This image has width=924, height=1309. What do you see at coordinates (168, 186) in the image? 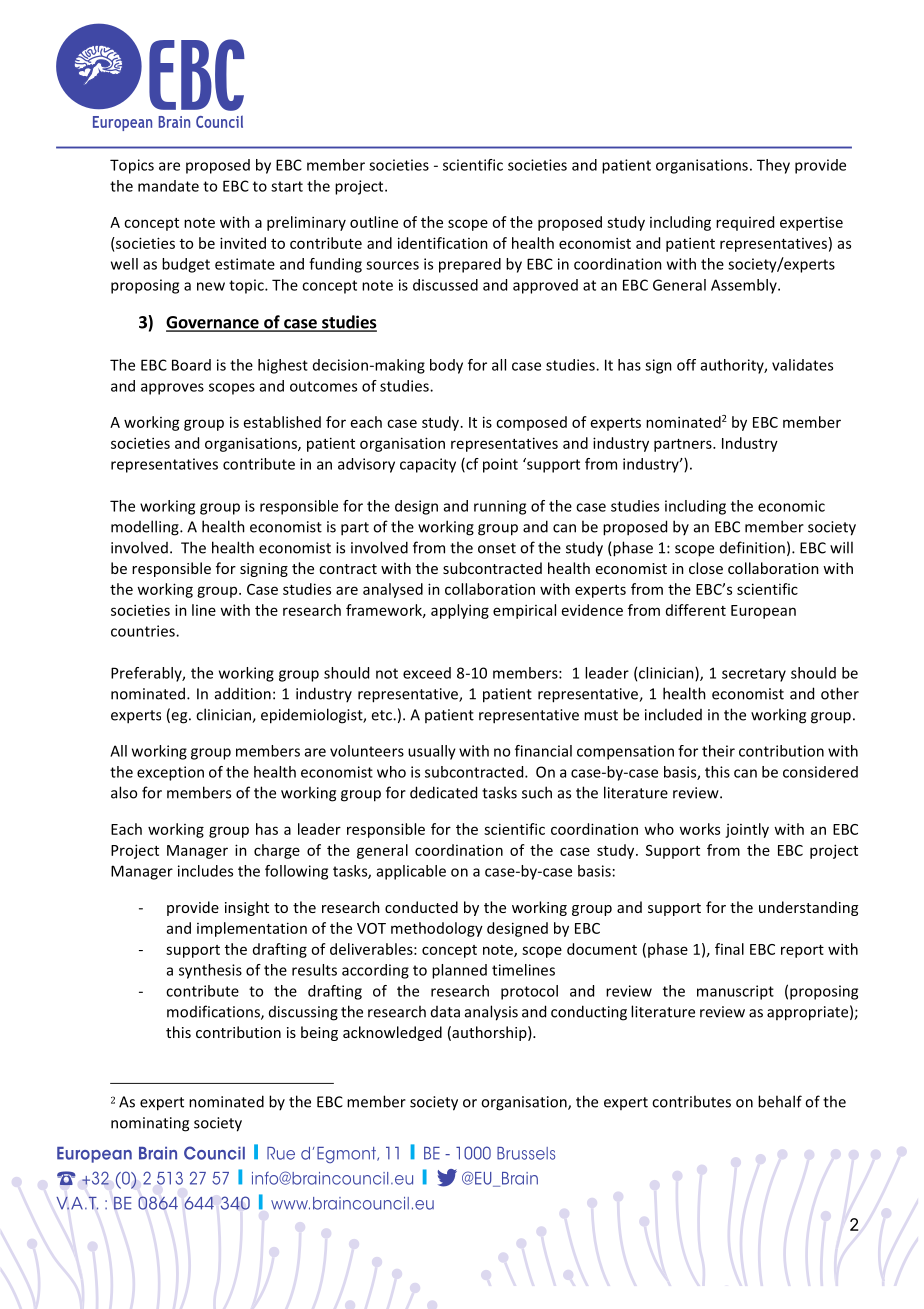
I see `mandate` at bounding box center [168, 186].
